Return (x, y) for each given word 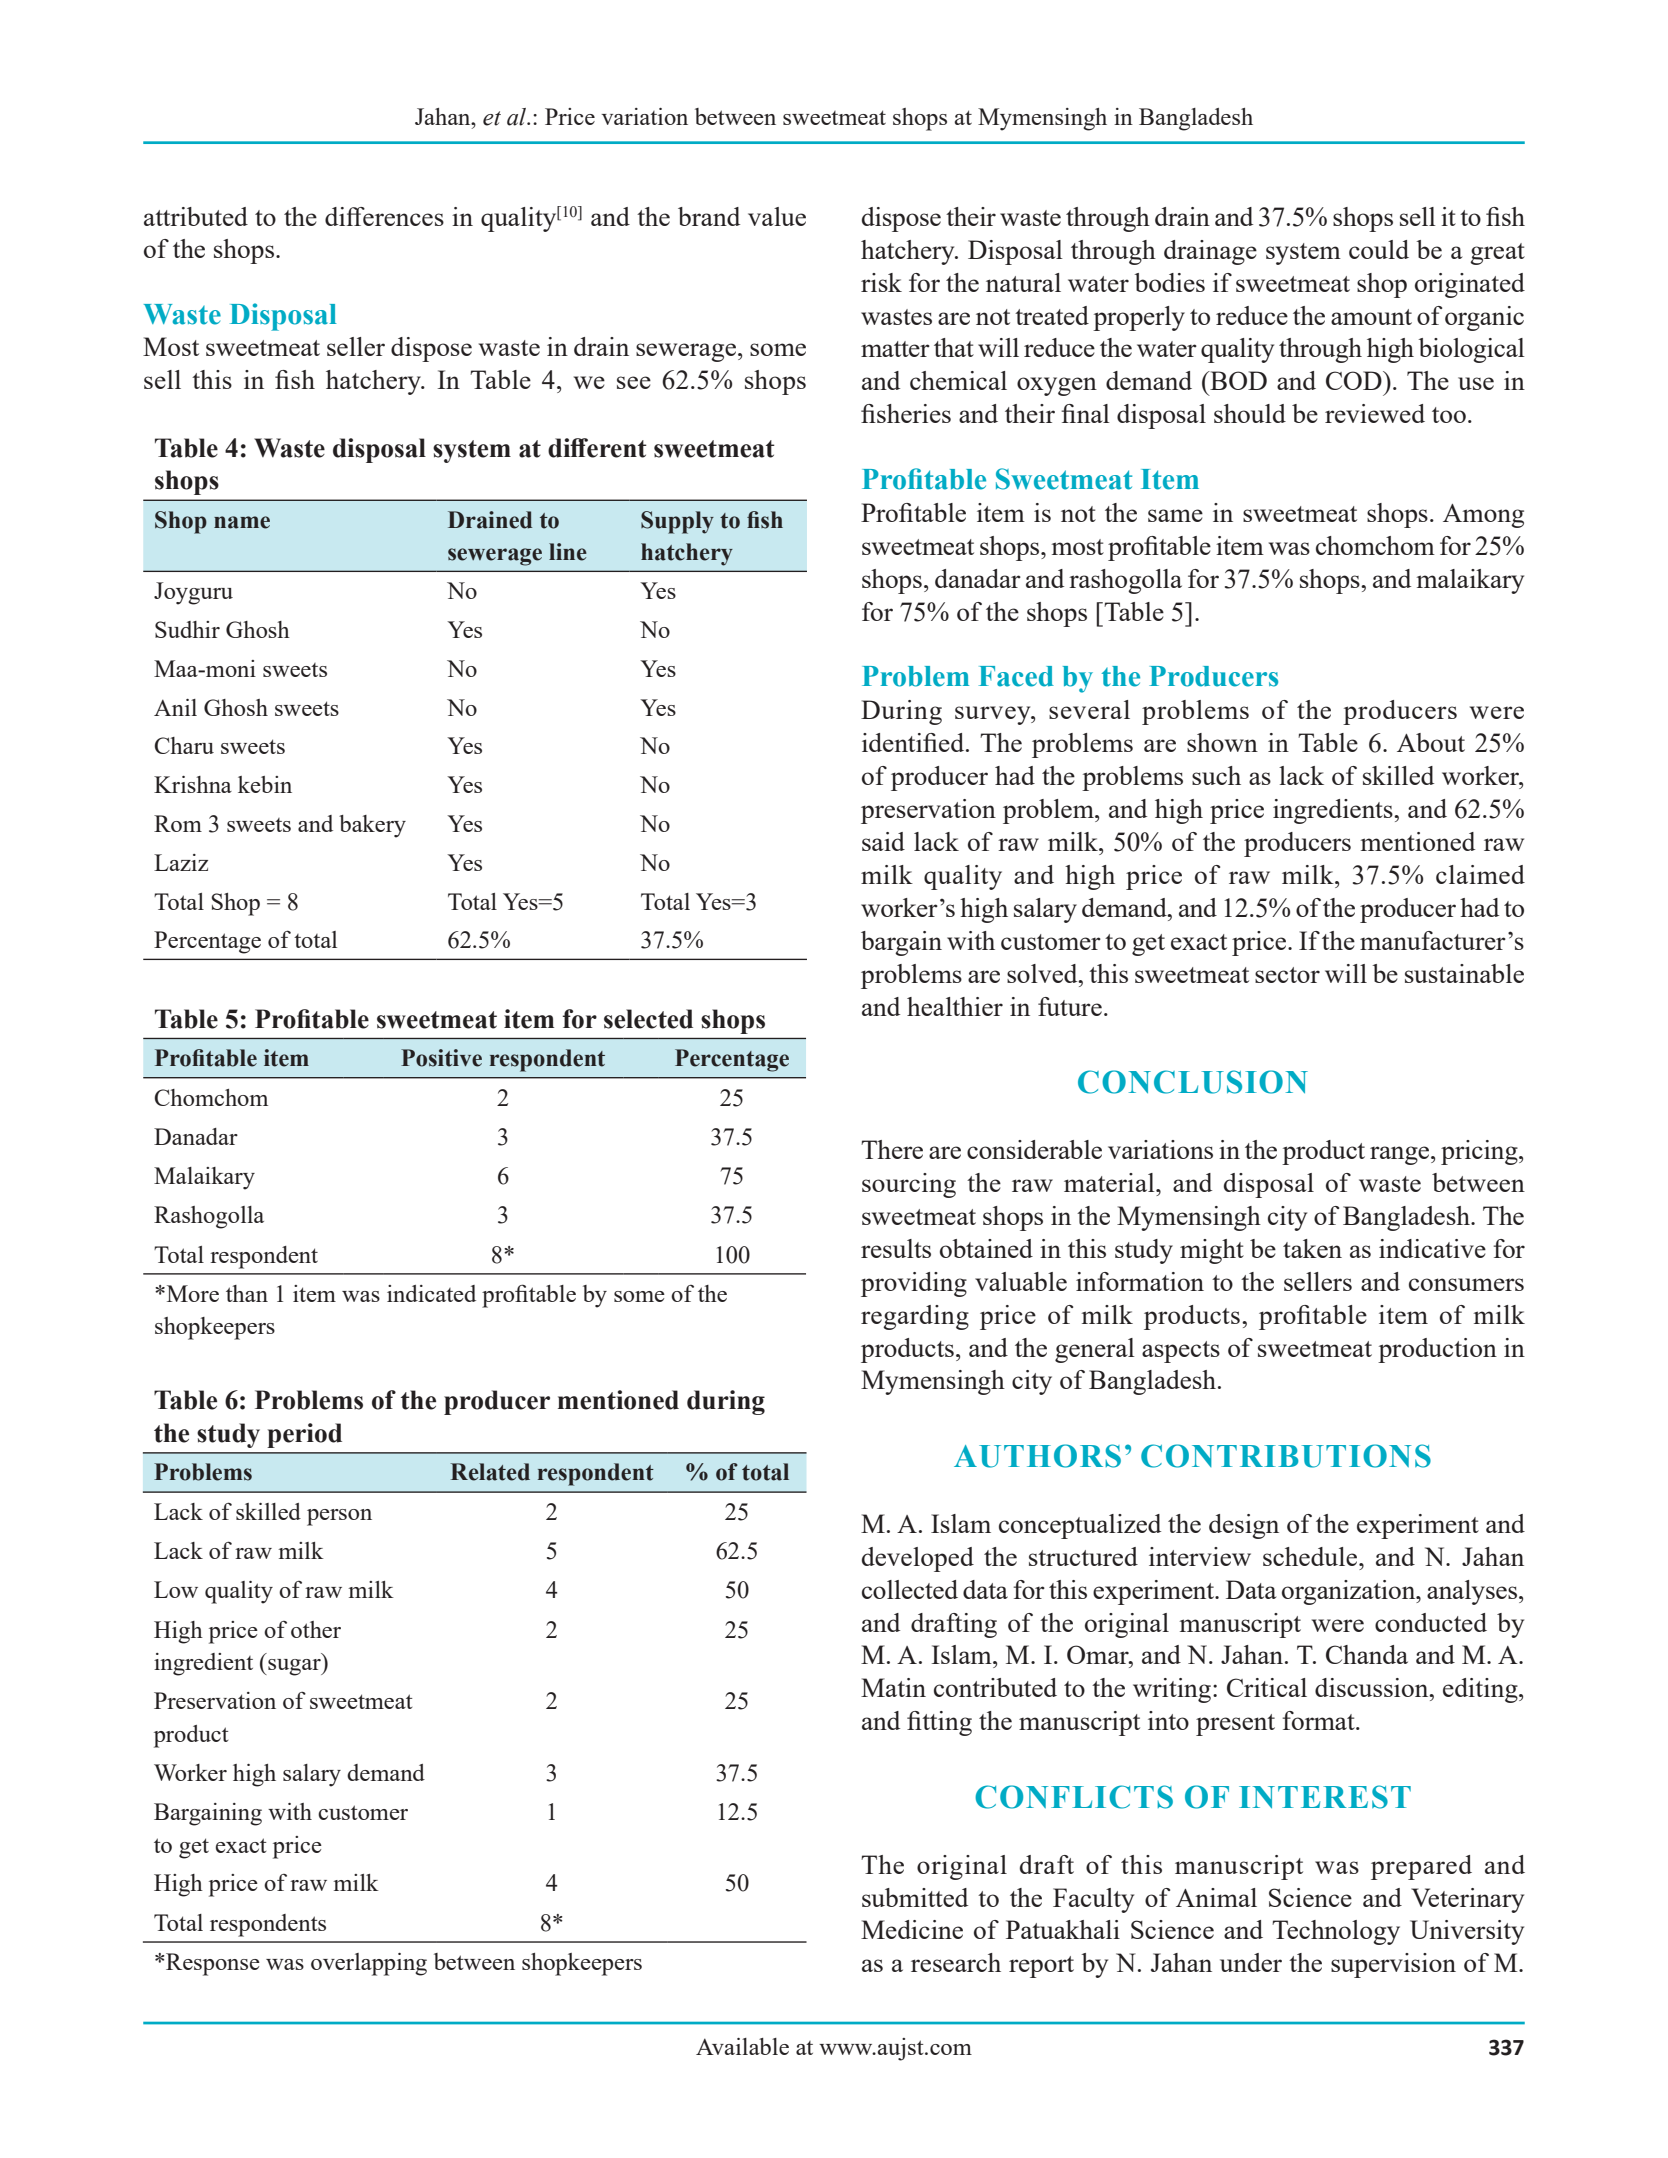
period (304, 1435)
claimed (1480, 874)
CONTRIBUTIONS (1286, 1456)
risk (881, 282)
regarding (915, 1317)
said (883, 841)
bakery (372, 826)
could (1379, 249)
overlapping (369, 1964)
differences (384, 216)
